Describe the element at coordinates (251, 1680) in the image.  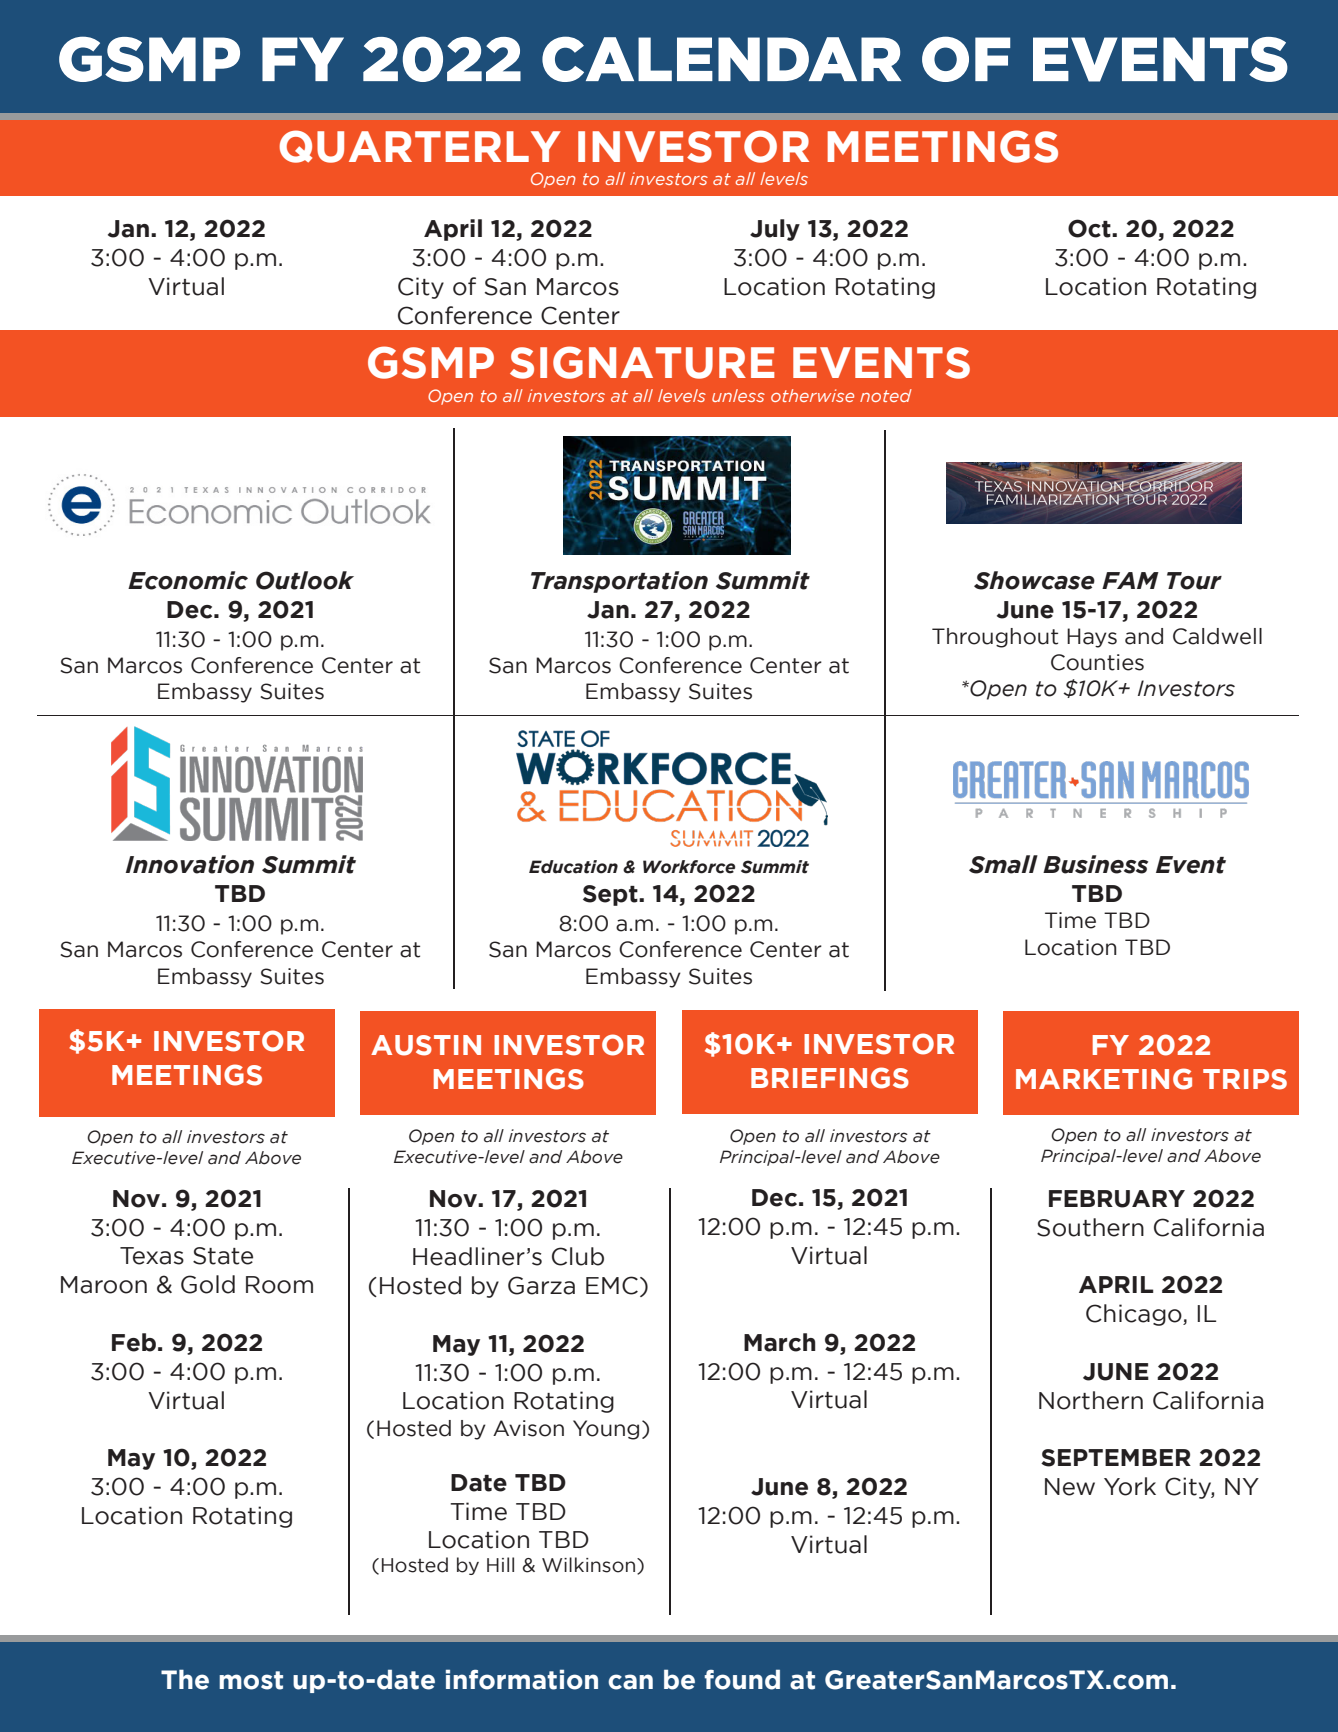
I see `most` at that location.
